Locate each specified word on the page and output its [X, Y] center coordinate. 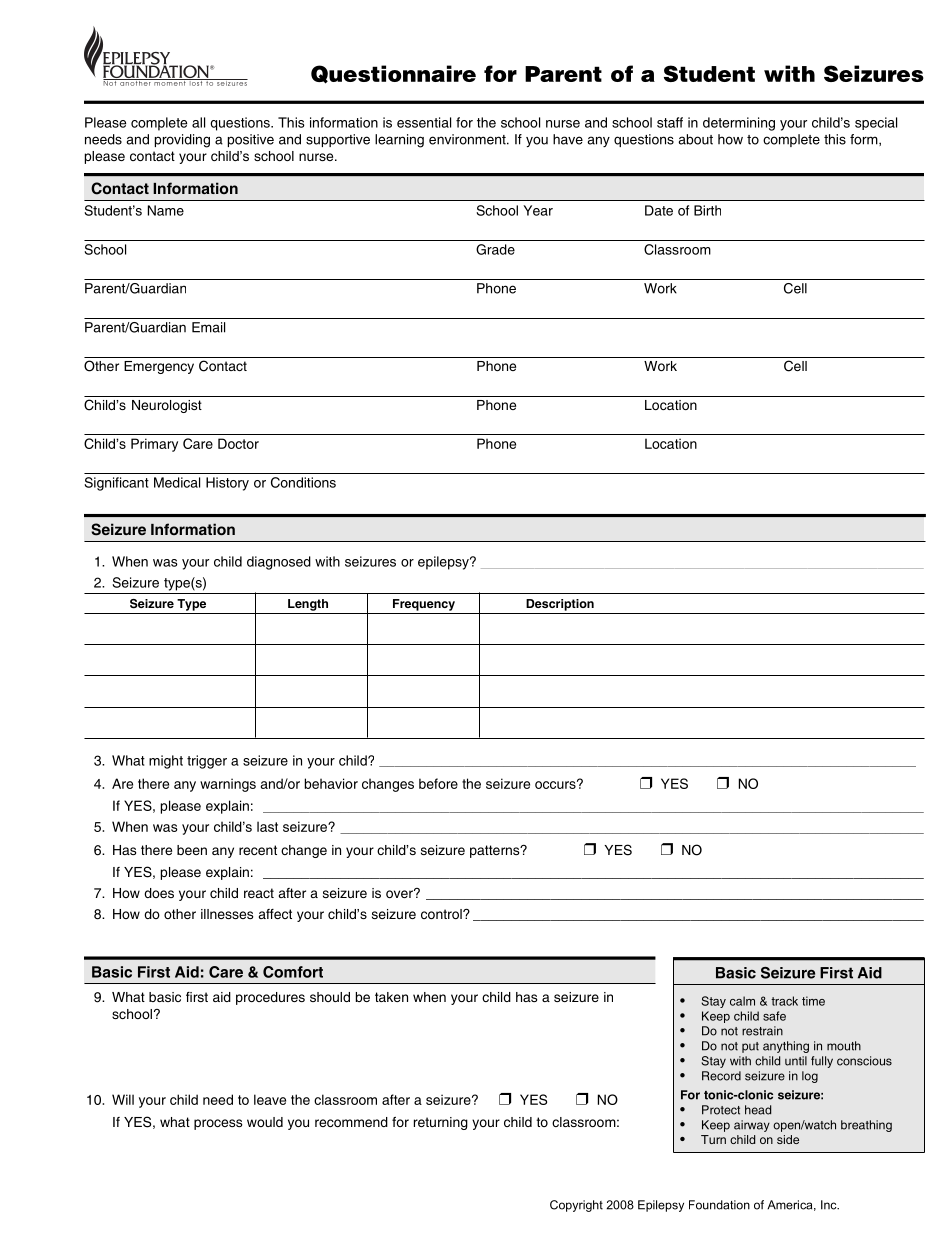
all [198, 122]
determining [739, 124]
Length [308, 605]
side [788, 1139]
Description [560, 605]
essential [424, 122]
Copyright [576, 1206]
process [218, 1124]
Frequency [424, 605]
